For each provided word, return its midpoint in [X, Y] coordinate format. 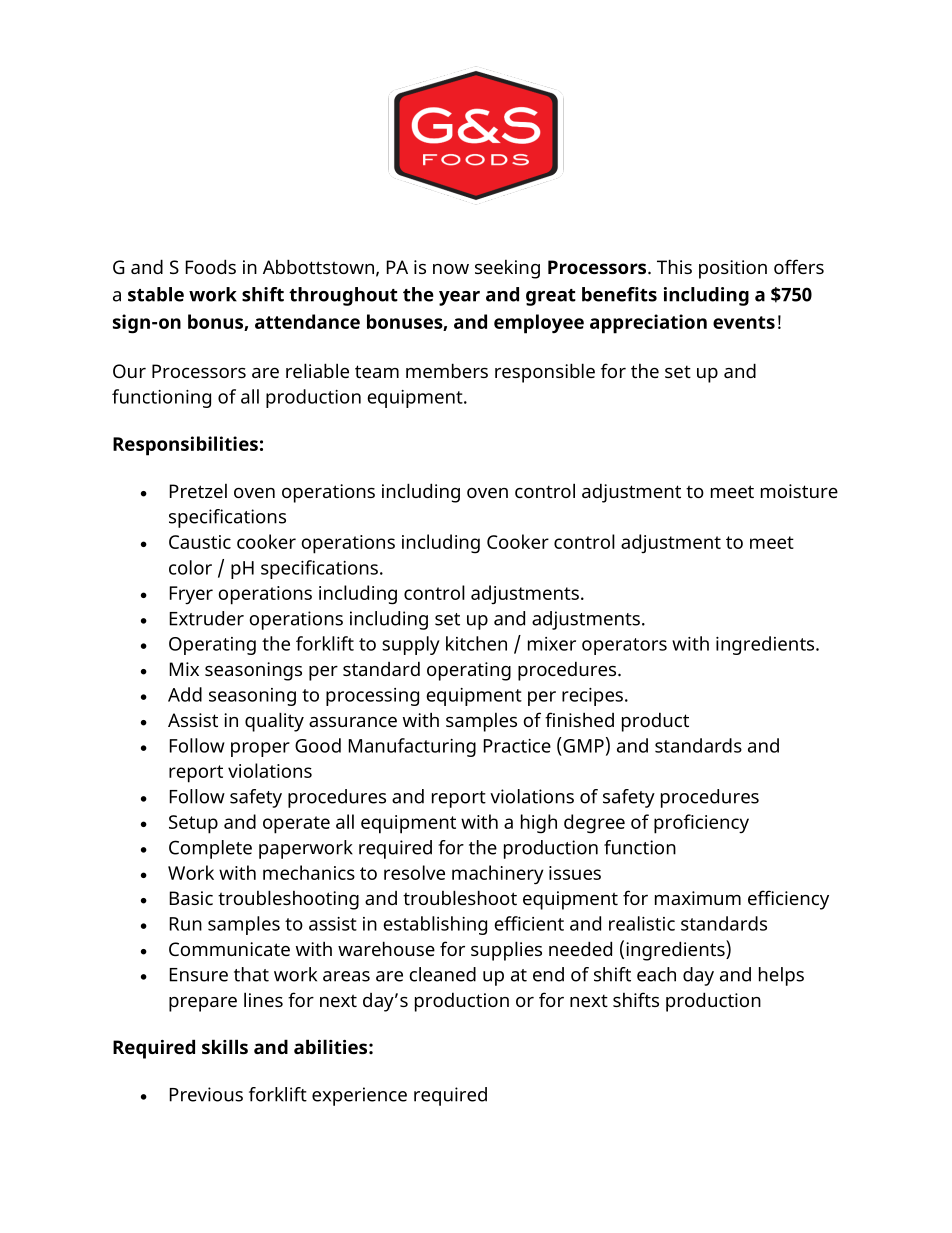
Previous [206, 1094]
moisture [799, 491]
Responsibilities [185, 446]
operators [624, 646]
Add [185, 694]
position [733, 269]
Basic [191, 898]
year [459, 298]
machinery [498, 875]
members [447, 370]
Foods [211, 266]
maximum [698, 898]
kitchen [476, 643]
